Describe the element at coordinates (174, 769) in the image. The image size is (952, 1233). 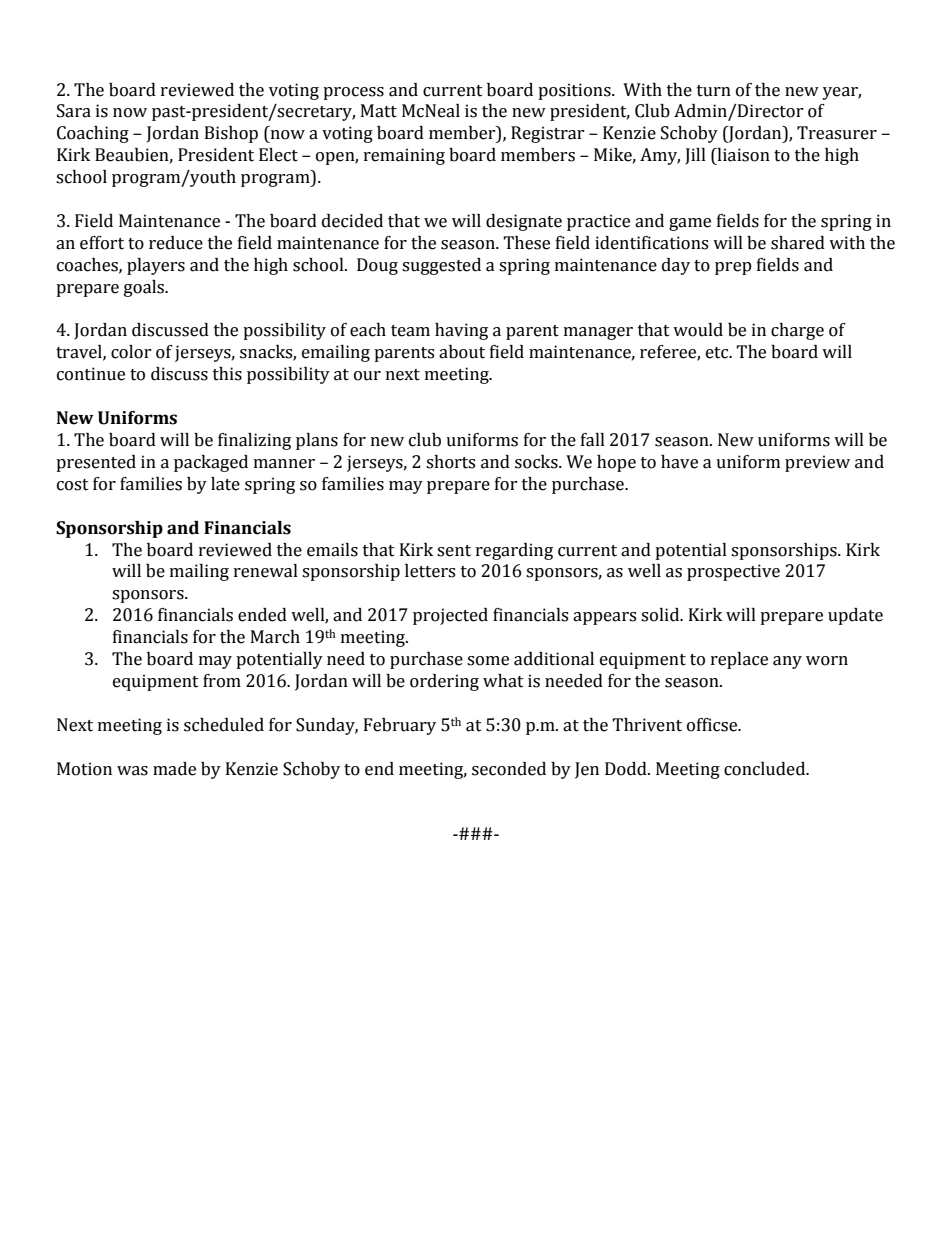
I see `made` at that location.
